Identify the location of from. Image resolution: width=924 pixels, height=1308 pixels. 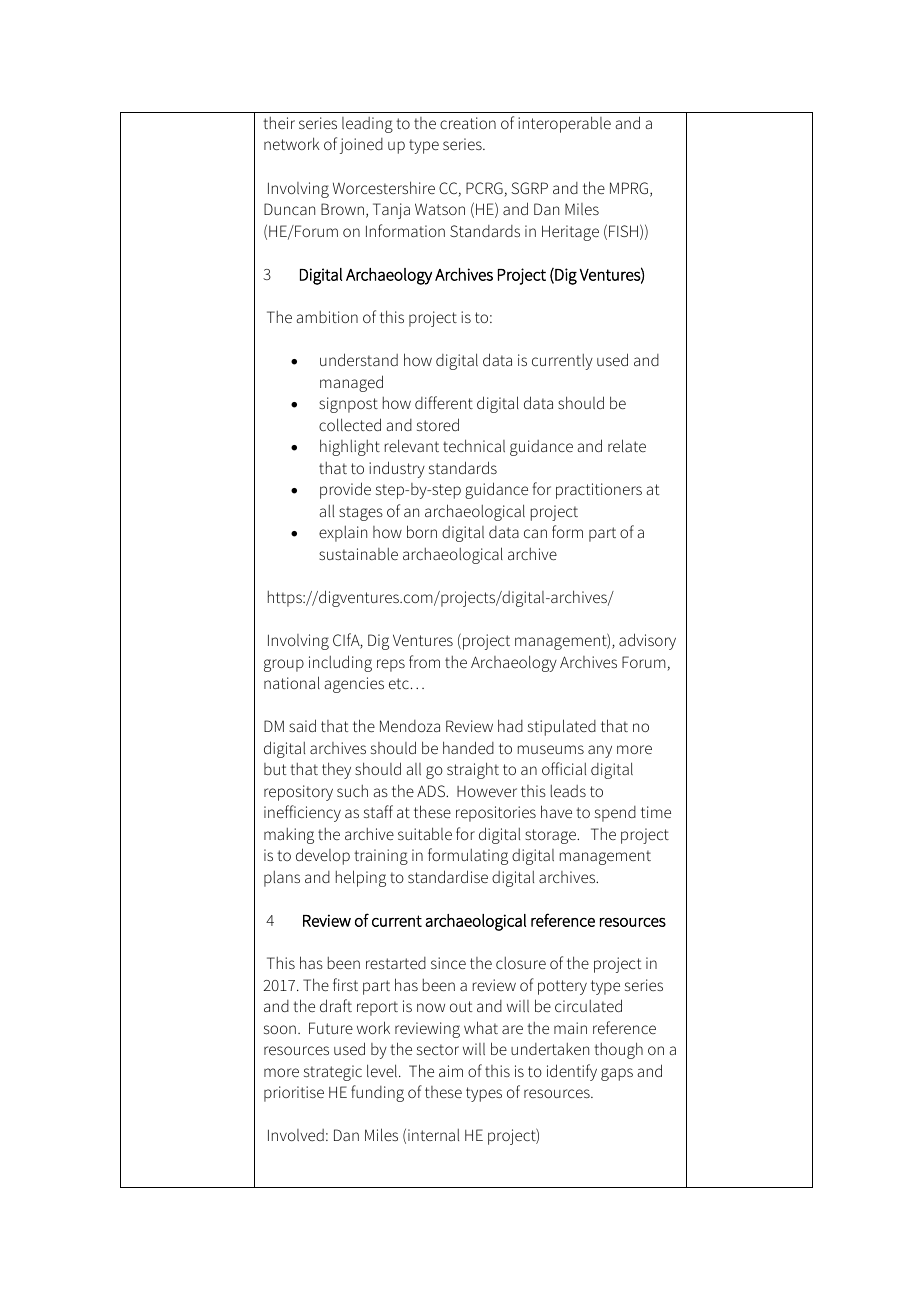
(424, 661).
